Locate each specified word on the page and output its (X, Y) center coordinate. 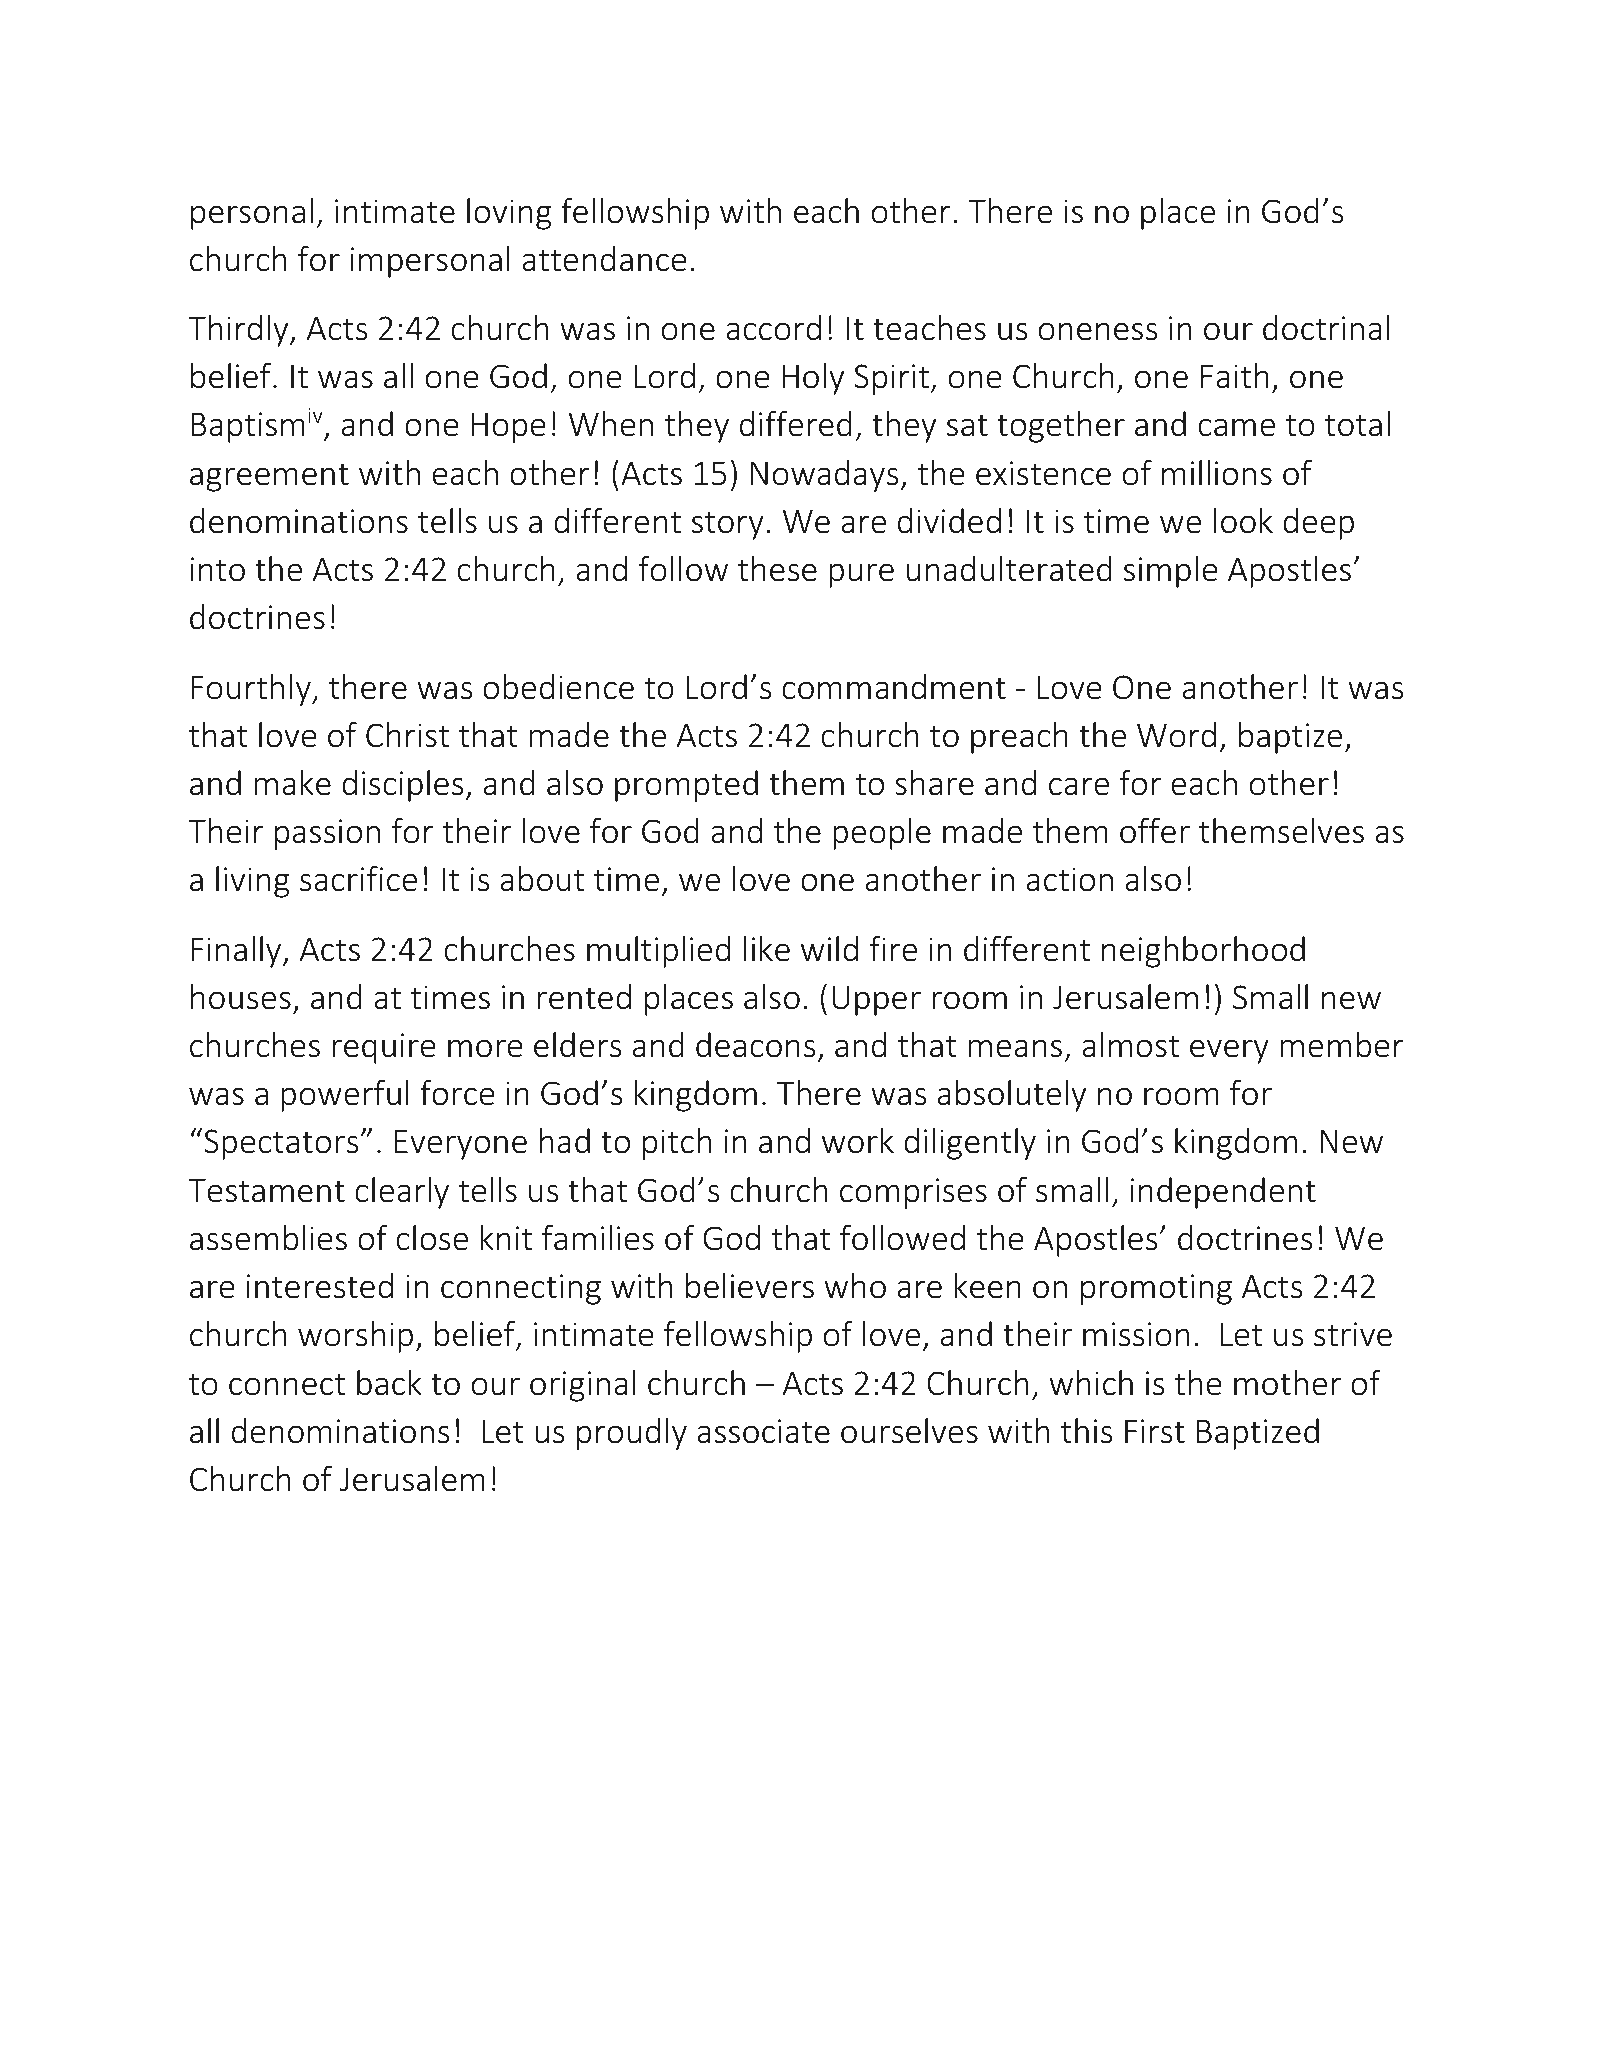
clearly (402, 1193)
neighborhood (1203, 952)
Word (1176, 735)
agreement (269, 477)
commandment (894, 687)
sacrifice (358, 879)
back (389, 1383)
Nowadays (824, 476)
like (767, 949)
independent (1223, 1193)
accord (773, 328)
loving (509, 214)
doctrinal (1326, 328)
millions (1217, 473)
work (858, 1141)
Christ (407, 735)
